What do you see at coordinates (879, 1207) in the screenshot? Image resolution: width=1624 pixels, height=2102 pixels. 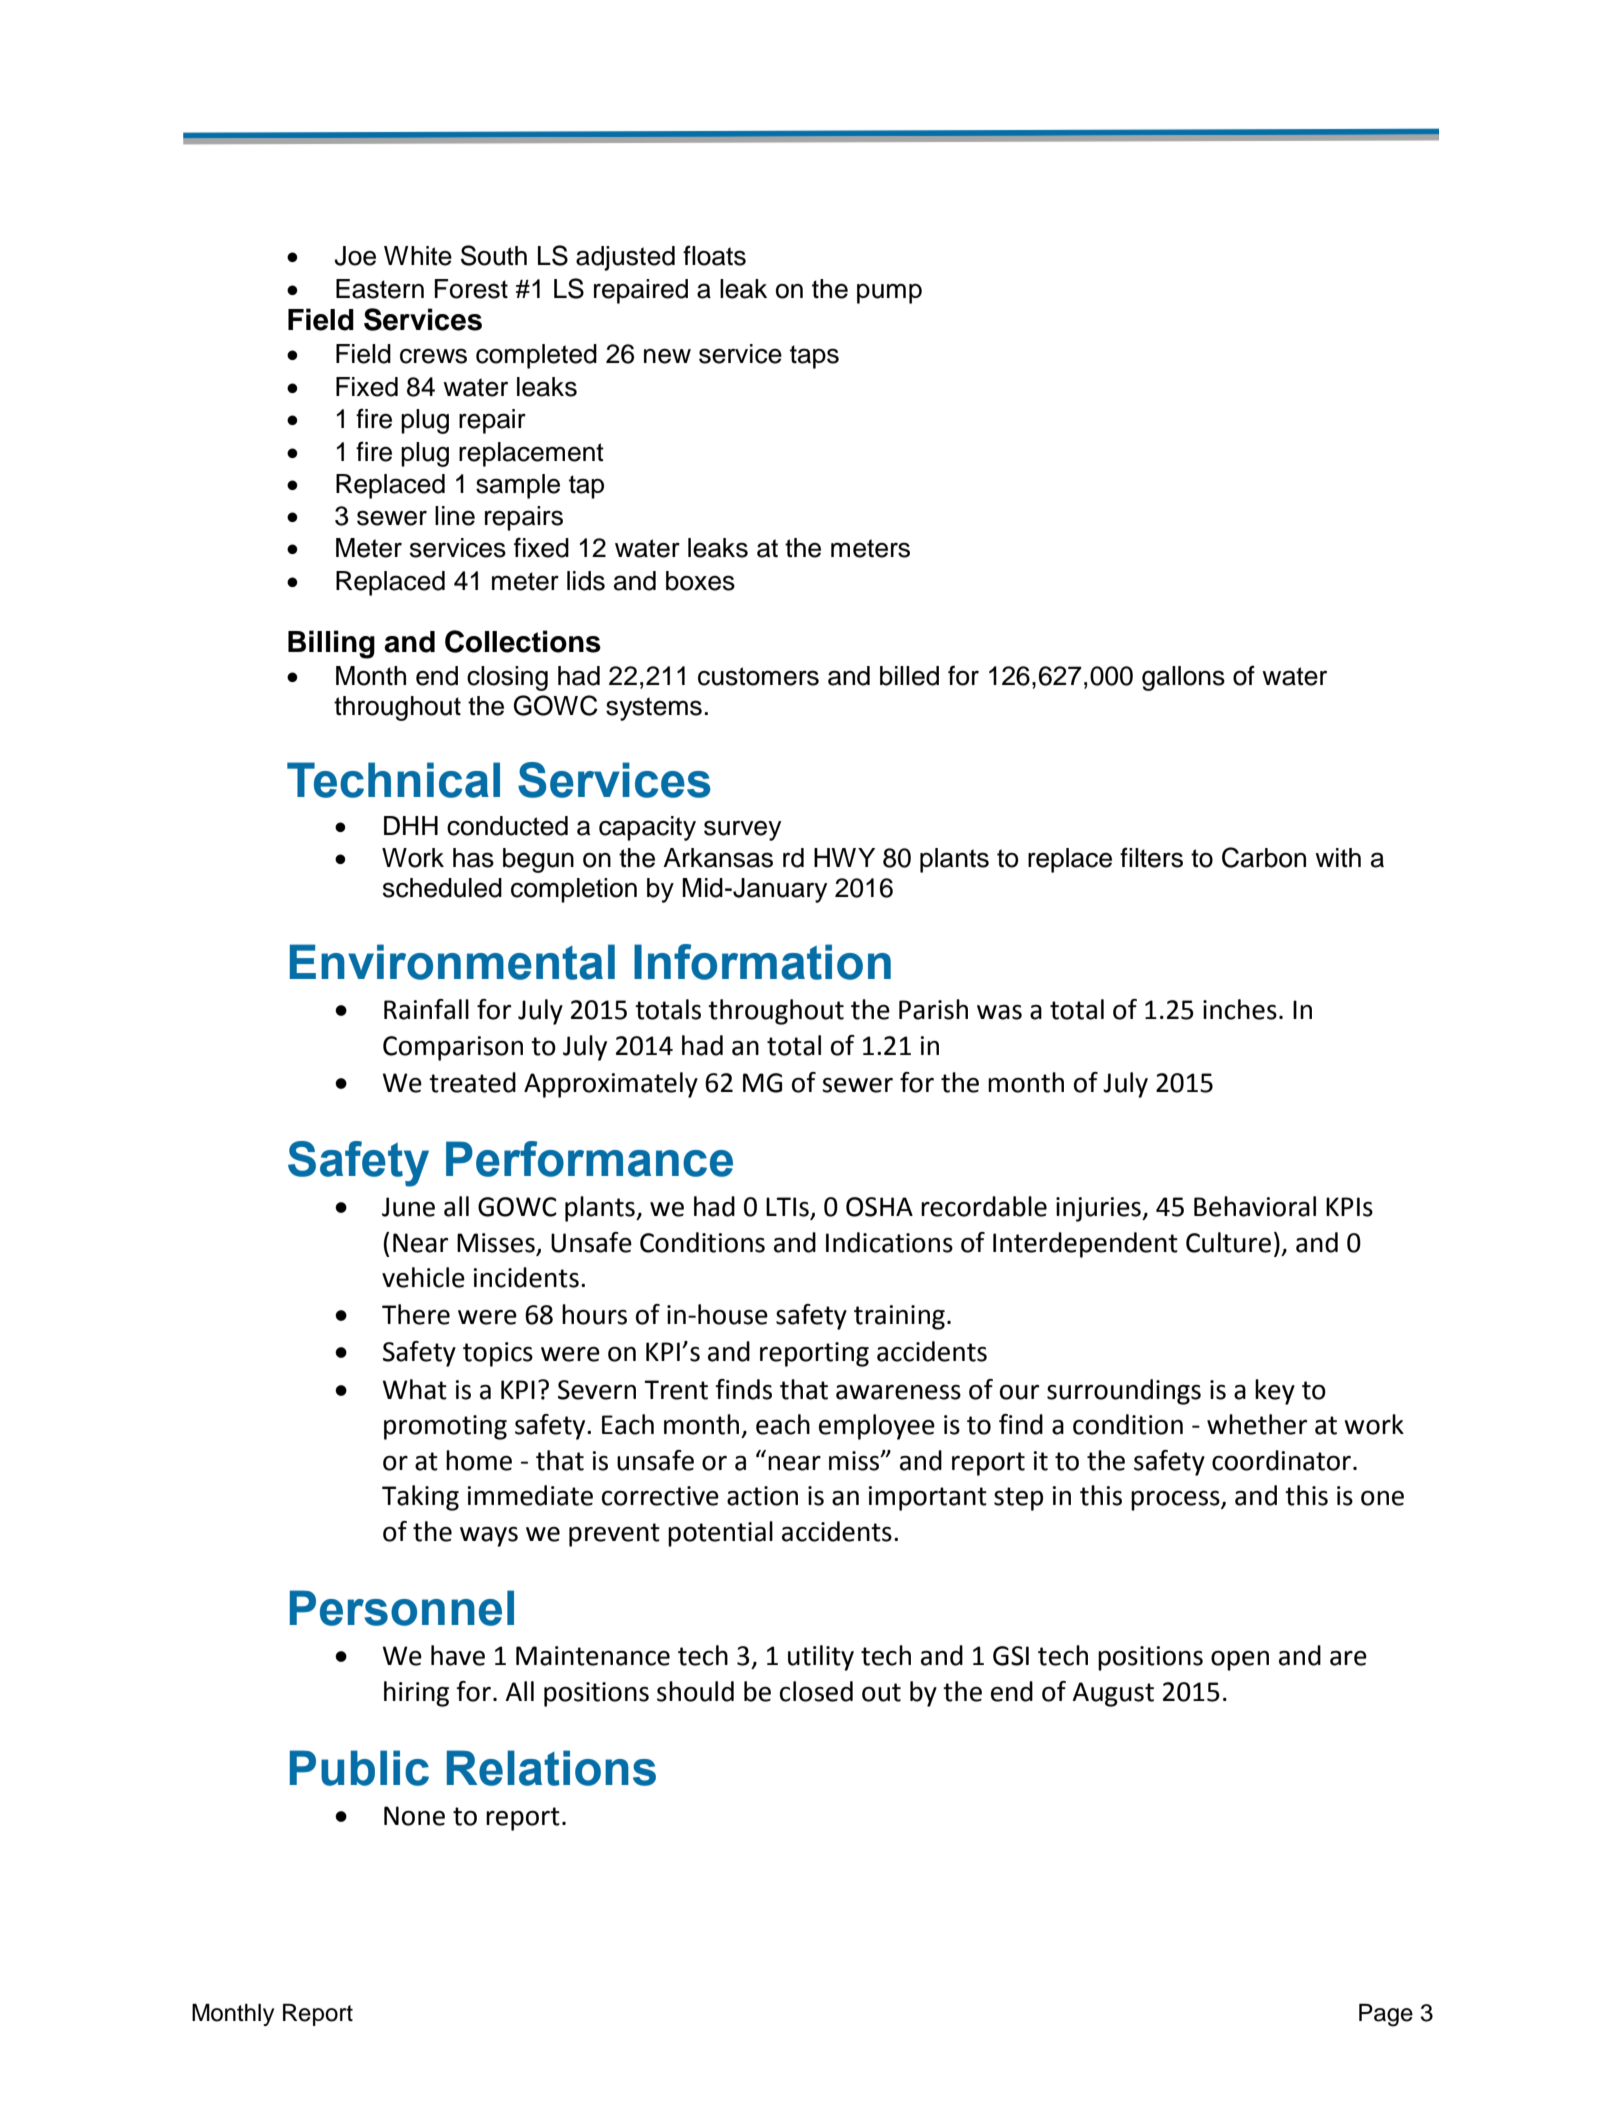 I see `OSHA` at bounding box center [879, 1207].
